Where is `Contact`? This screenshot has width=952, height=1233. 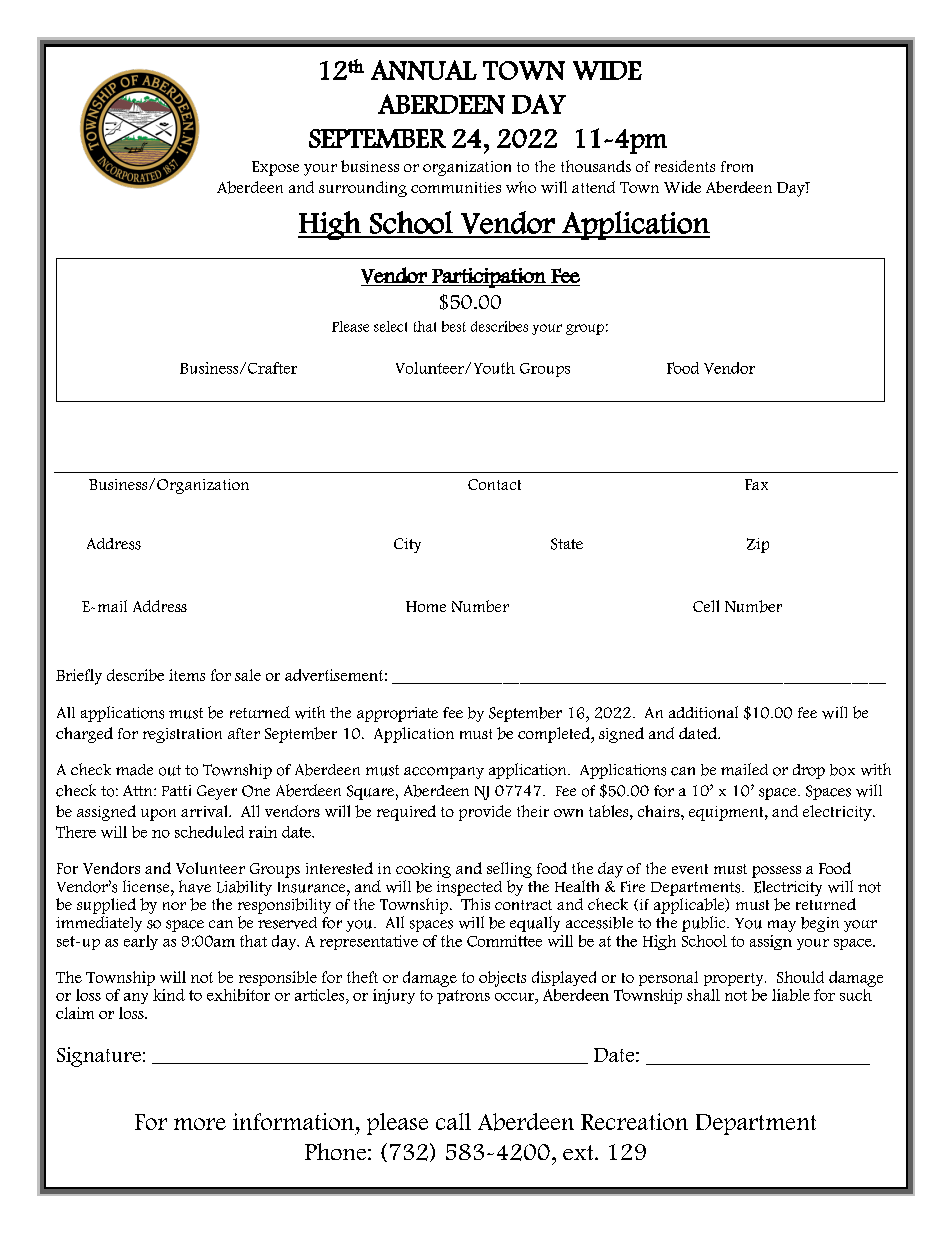 Contact is located at coordinates (494, 484).
